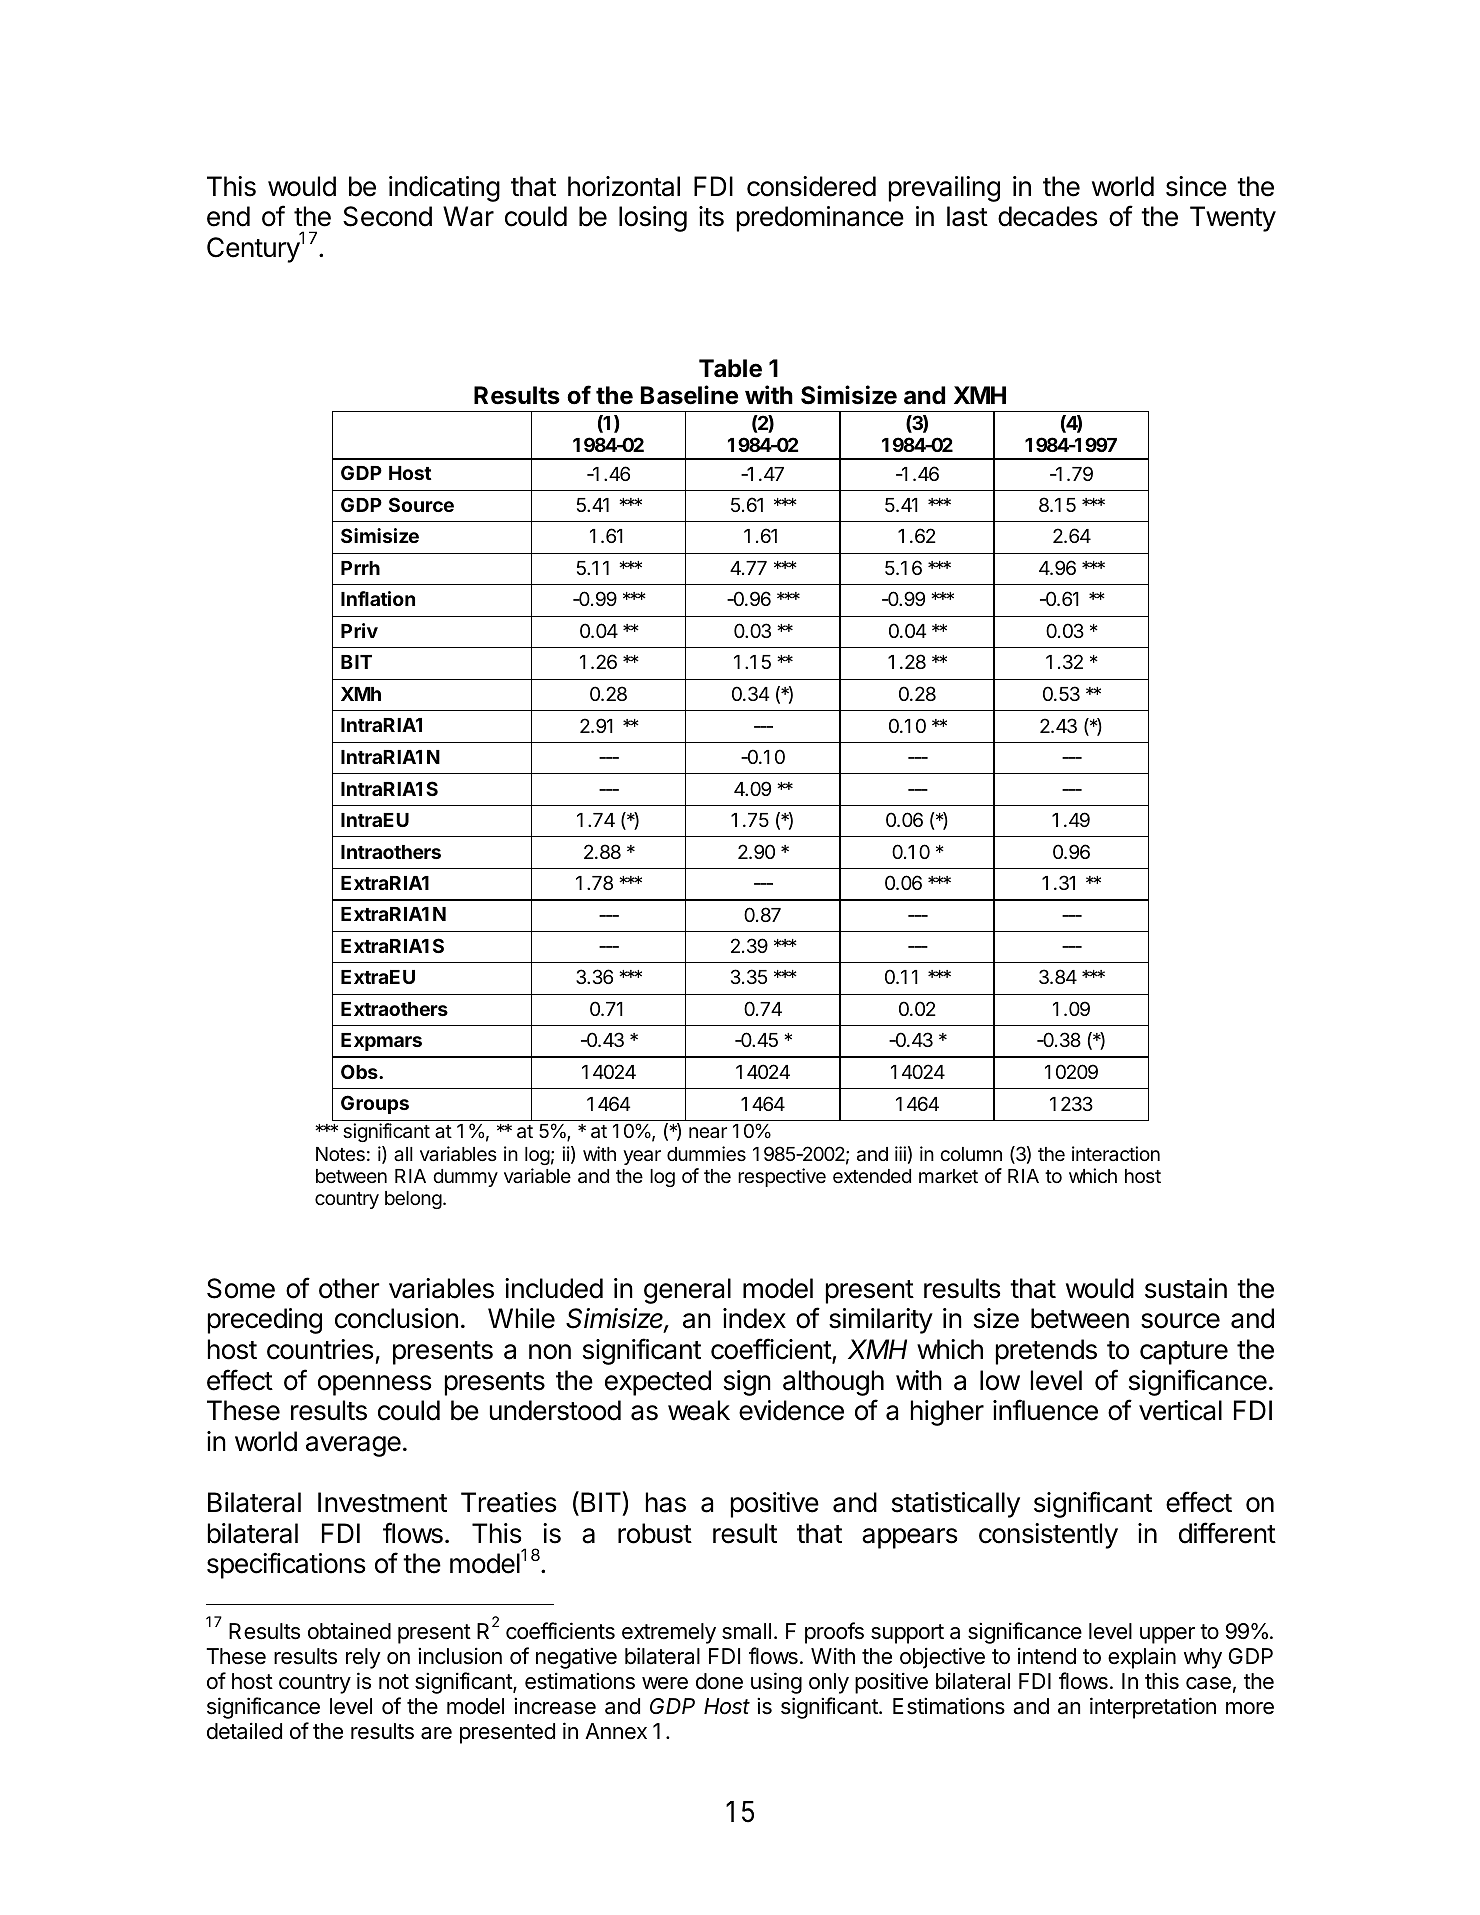 This screenshot has width=1480, height=1915. What do you see at coordinates (378, 598) in the screenshot?
I see `Inflation` at bounding box center [378, 598].
